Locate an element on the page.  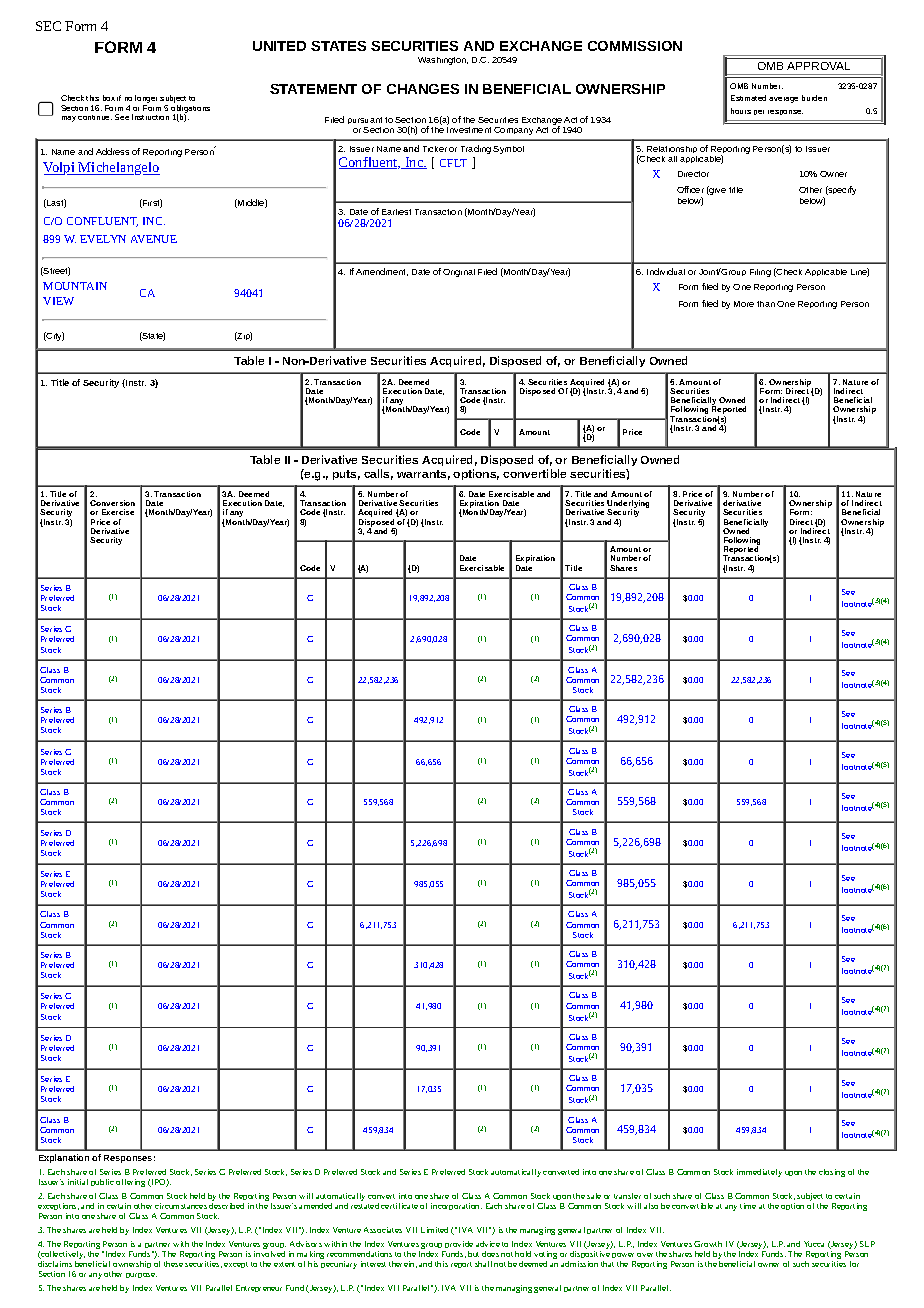
Conversion is located at coordinates (112, 503).
